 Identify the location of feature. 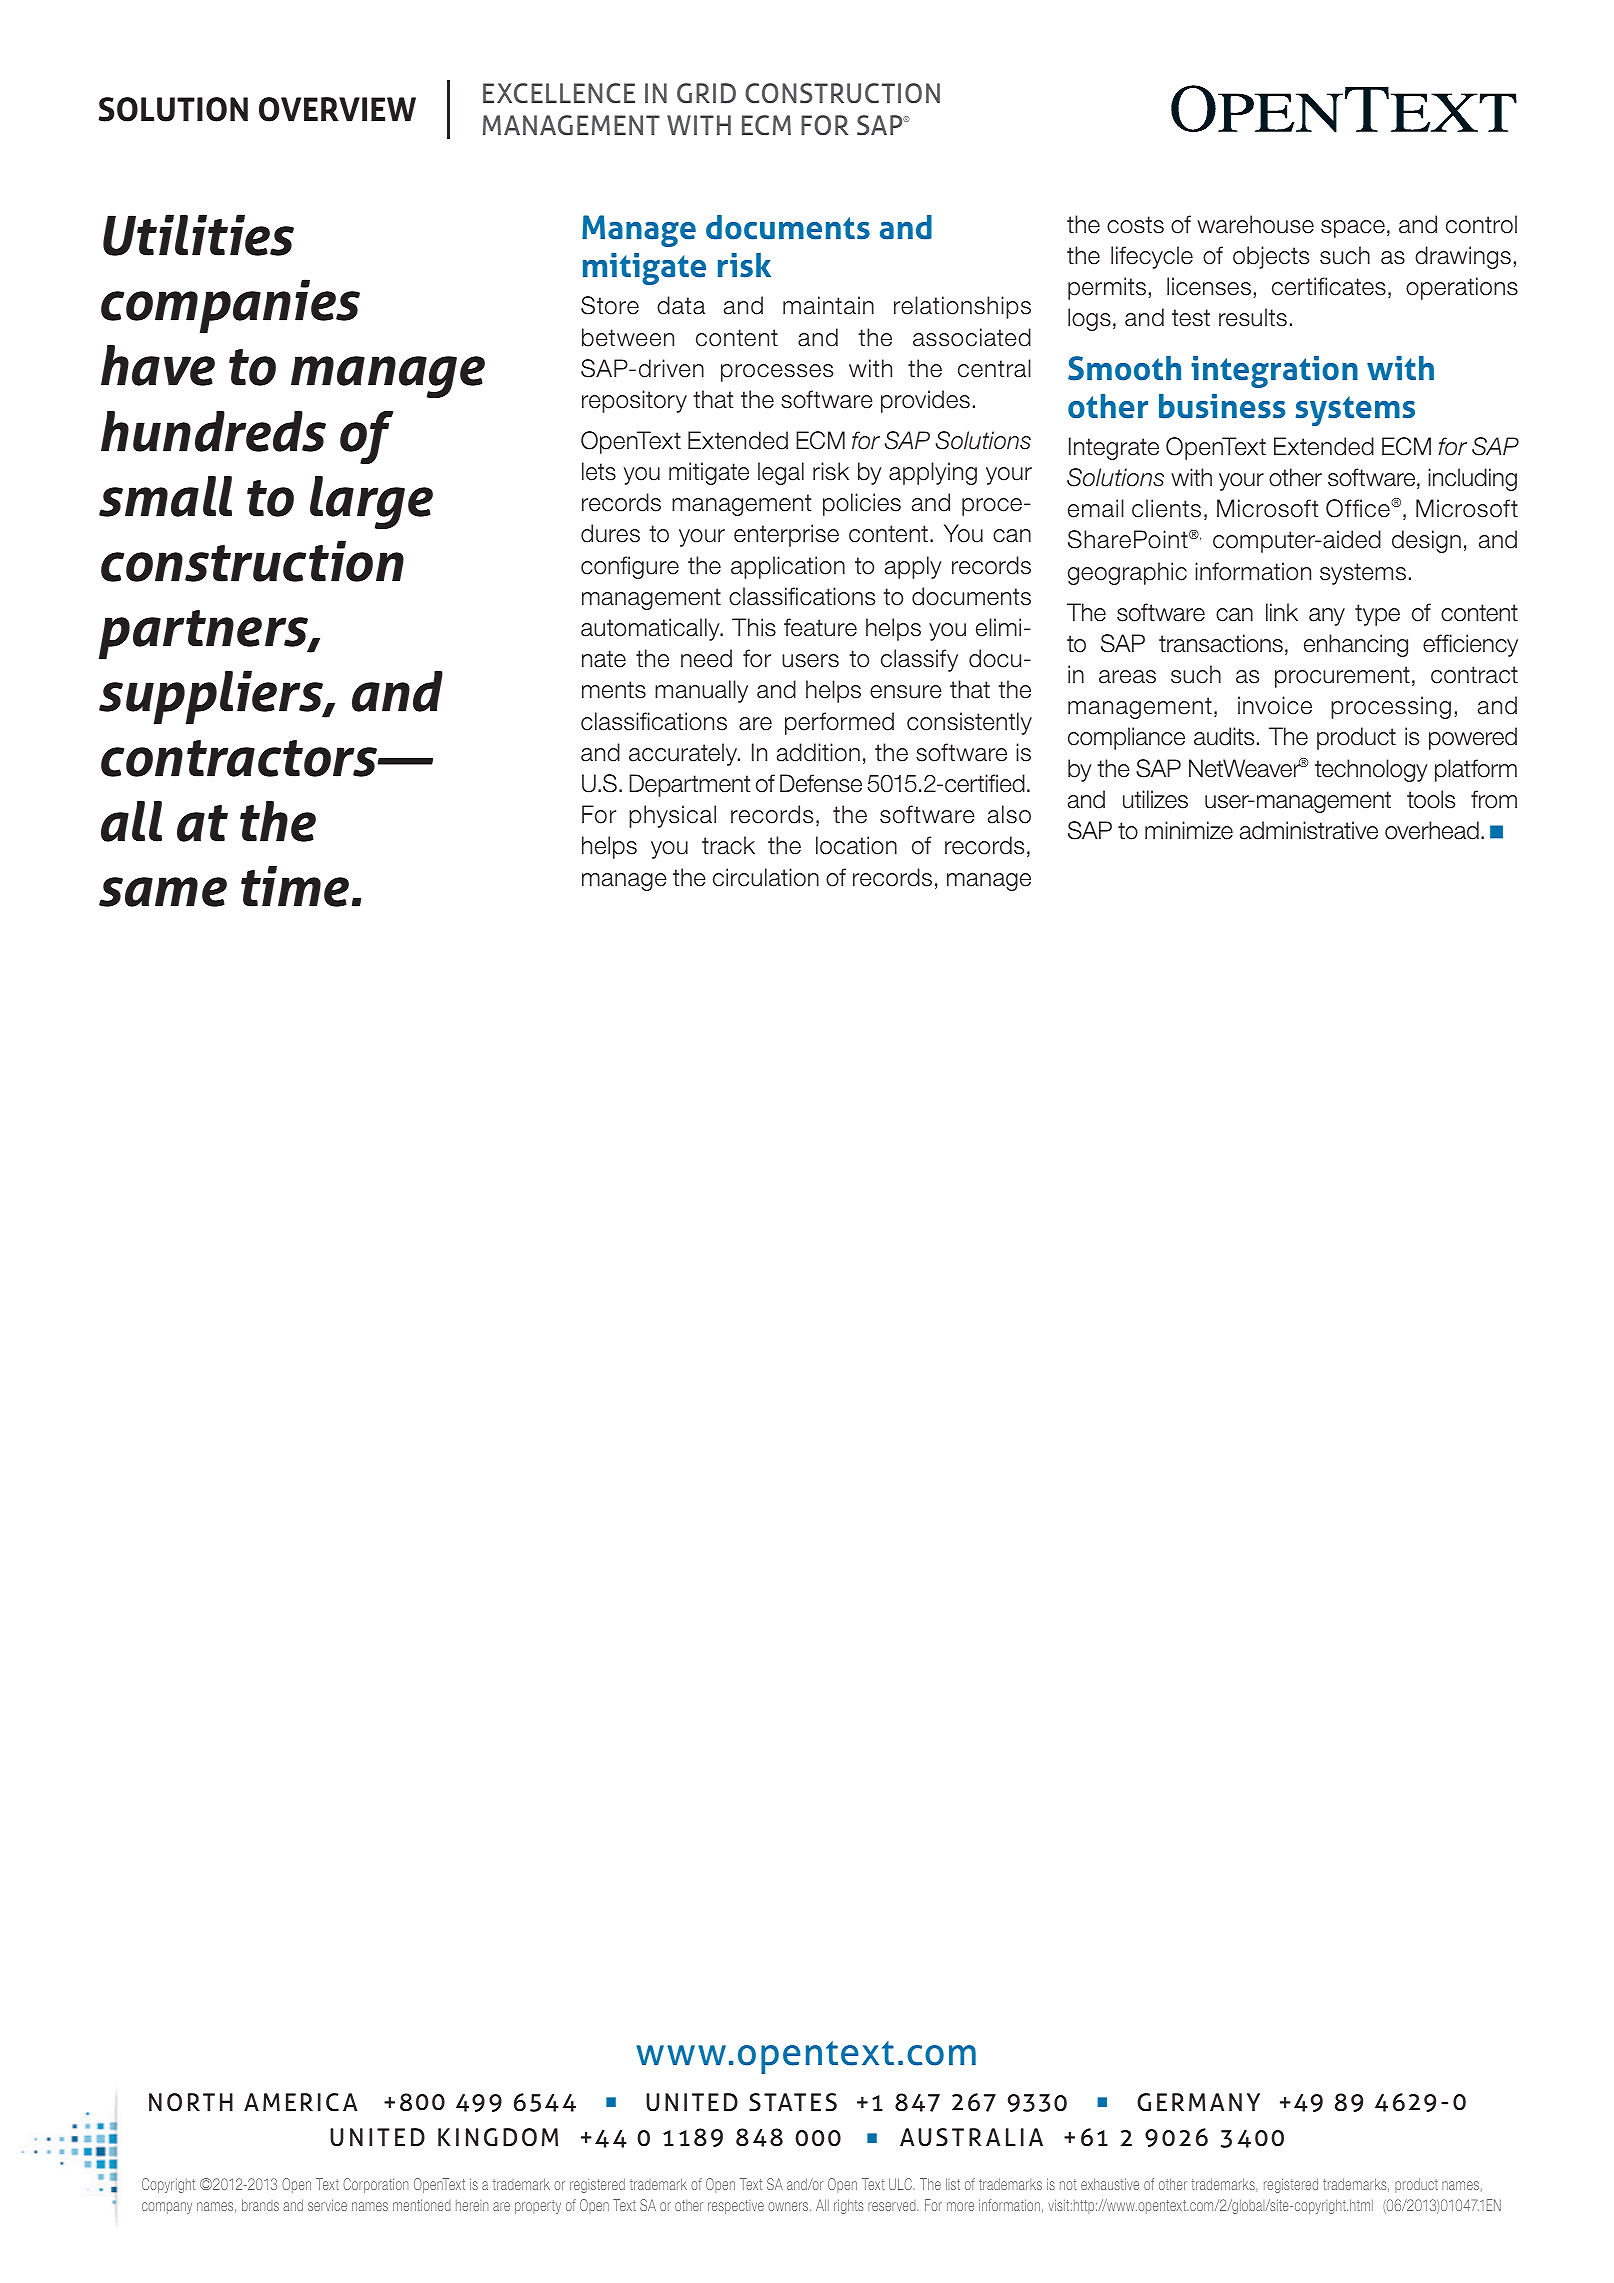
(820, 627).
